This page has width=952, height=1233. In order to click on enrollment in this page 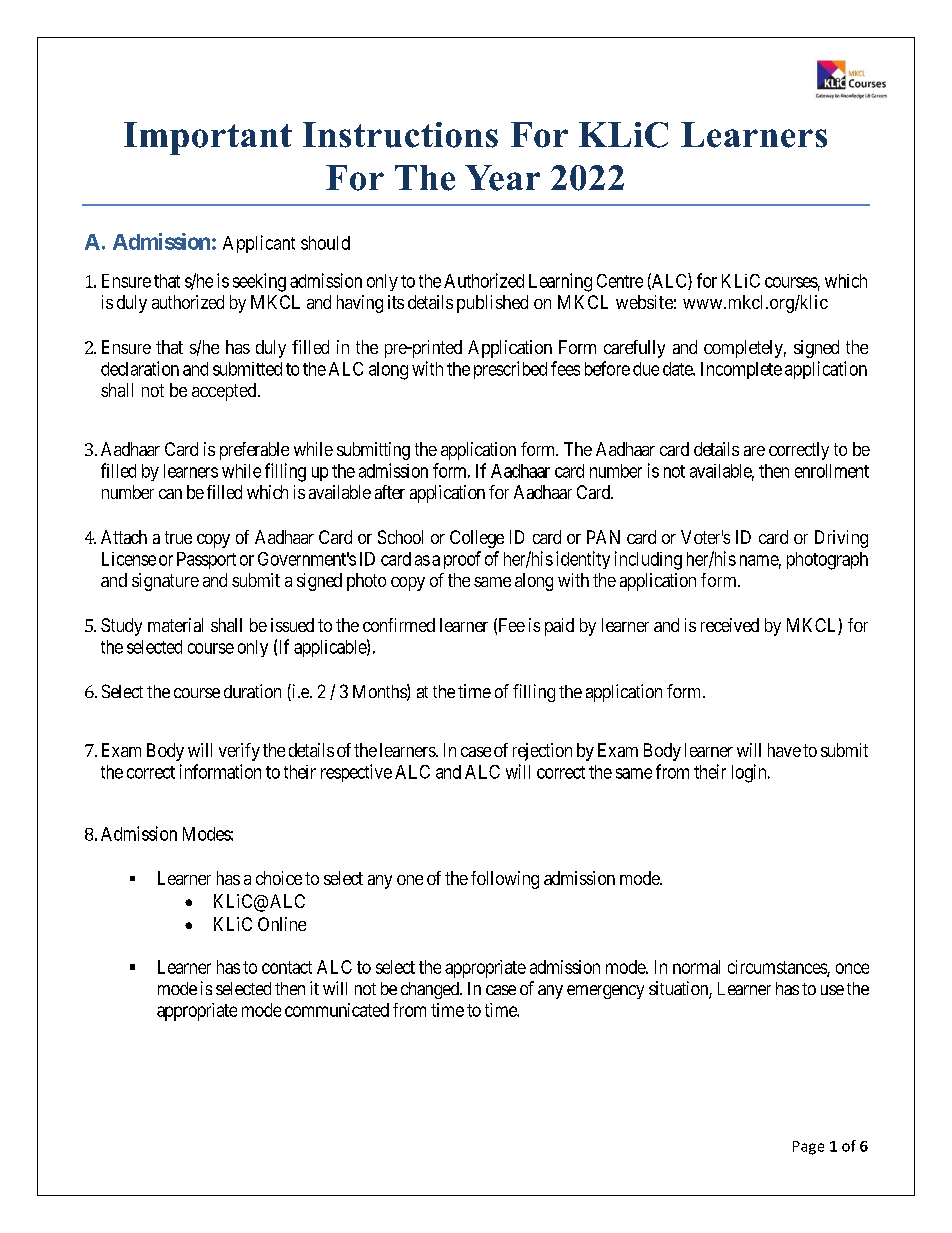, I will do `click(832, 471)`.
